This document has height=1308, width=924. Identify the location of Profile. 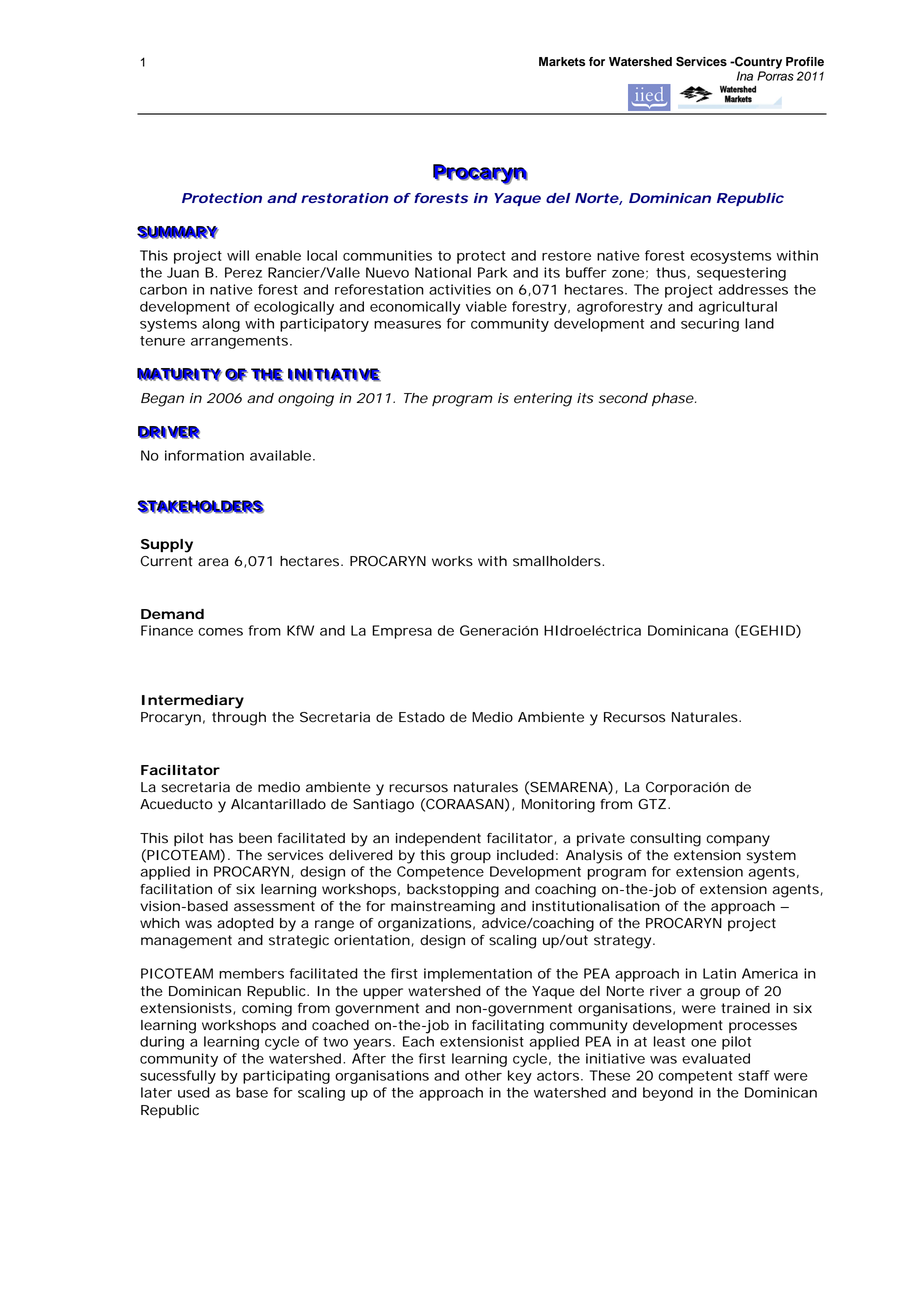
(805, 62).
